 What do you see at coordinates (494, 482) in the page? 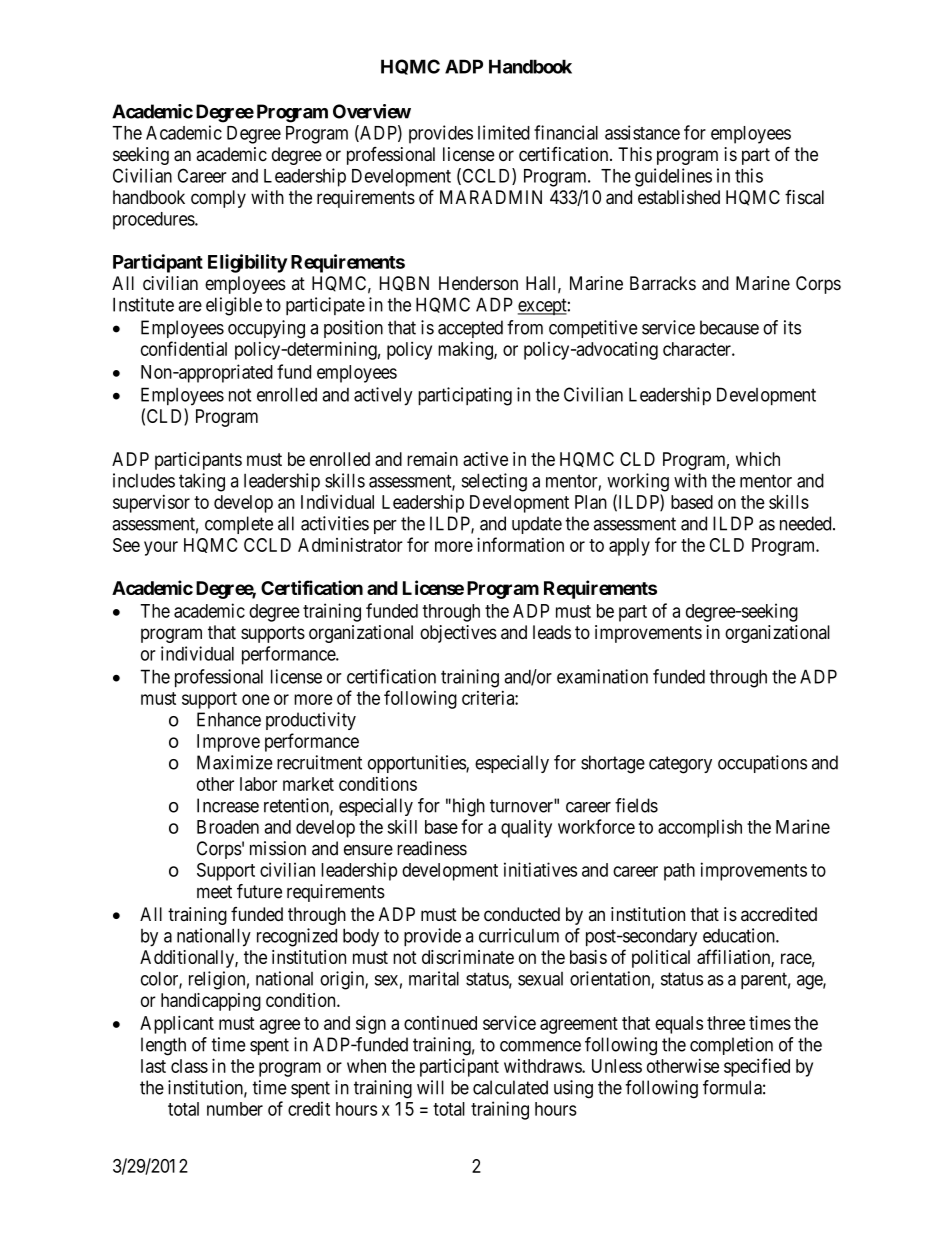
I see `selecting` at bounding box center [494, 482].
